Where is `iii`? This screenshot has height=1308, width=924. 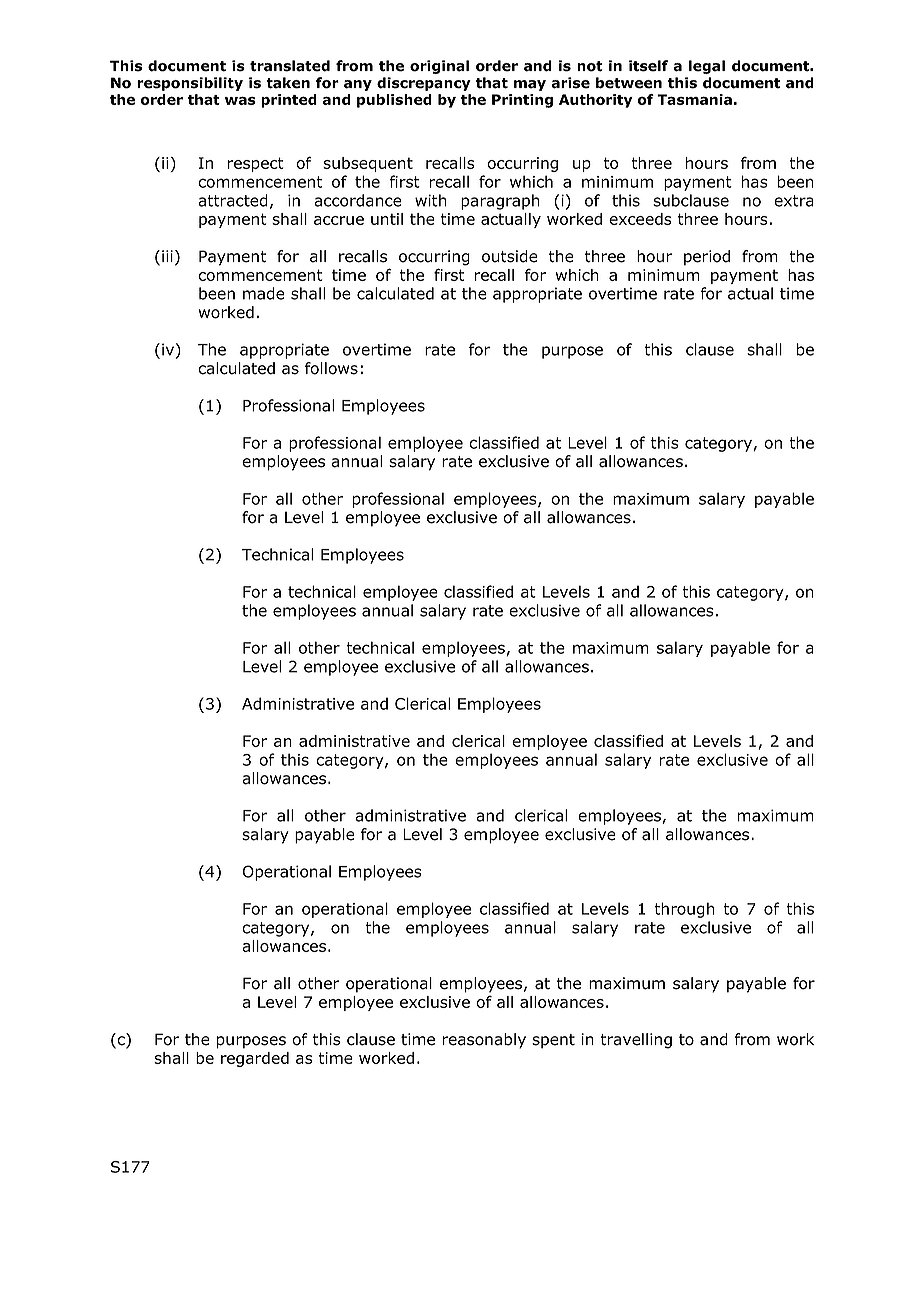 iii is located at coordinates (167, 256).
